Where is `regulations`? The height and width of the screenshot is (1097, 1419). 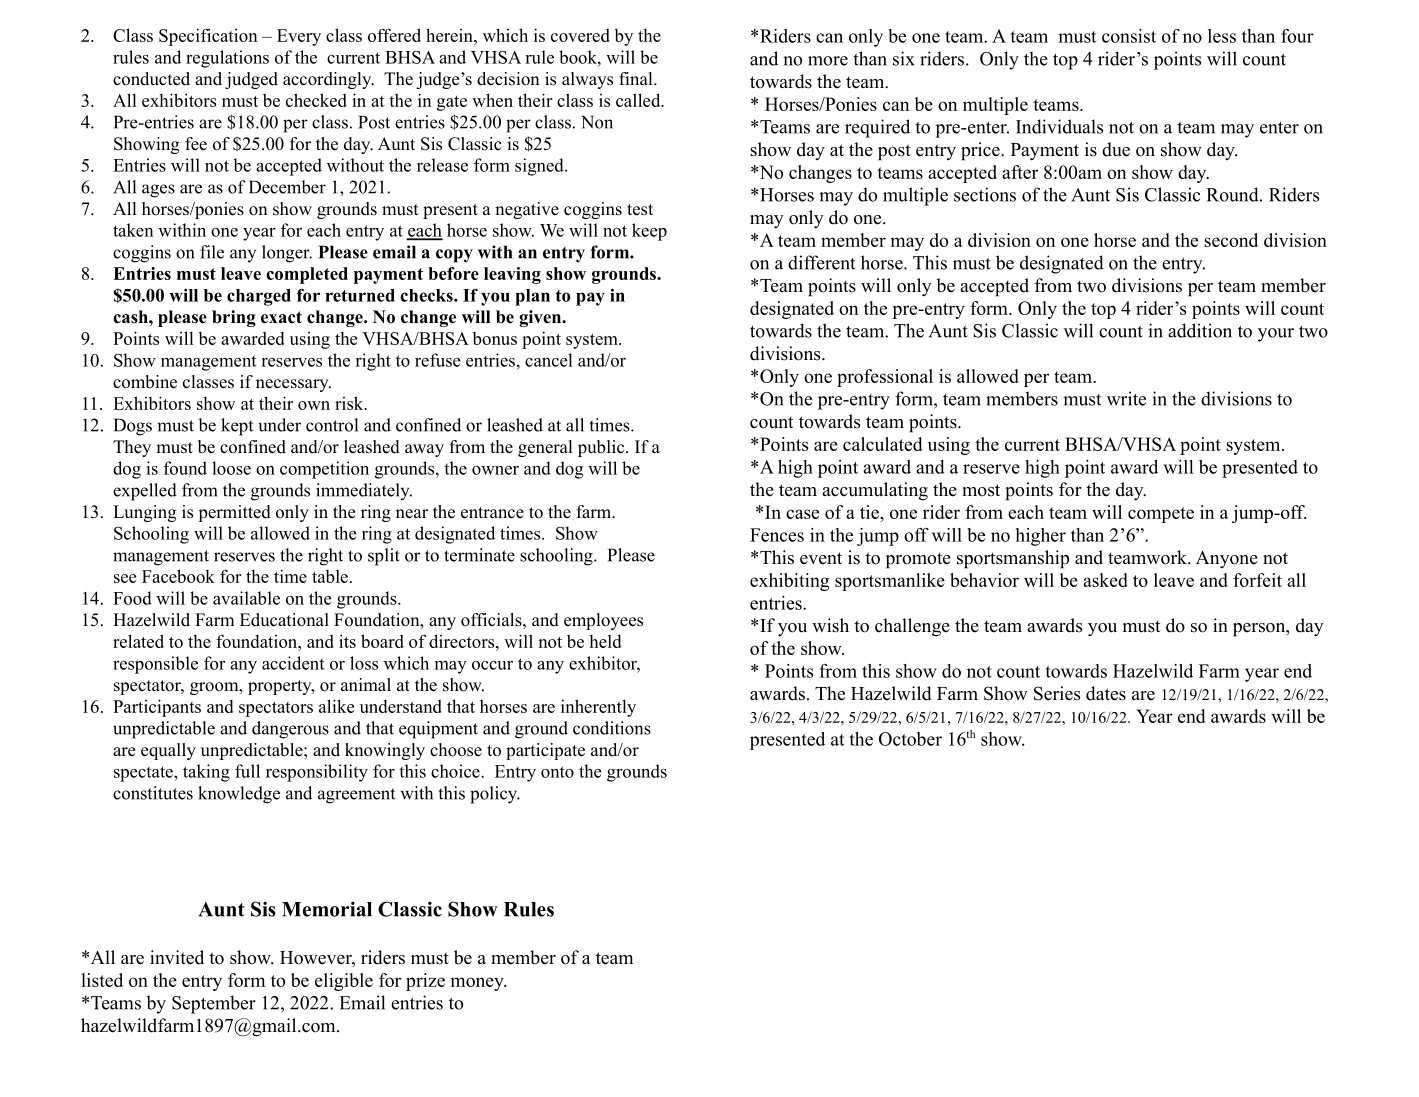
regulations is located at coordinates (227, 59).
